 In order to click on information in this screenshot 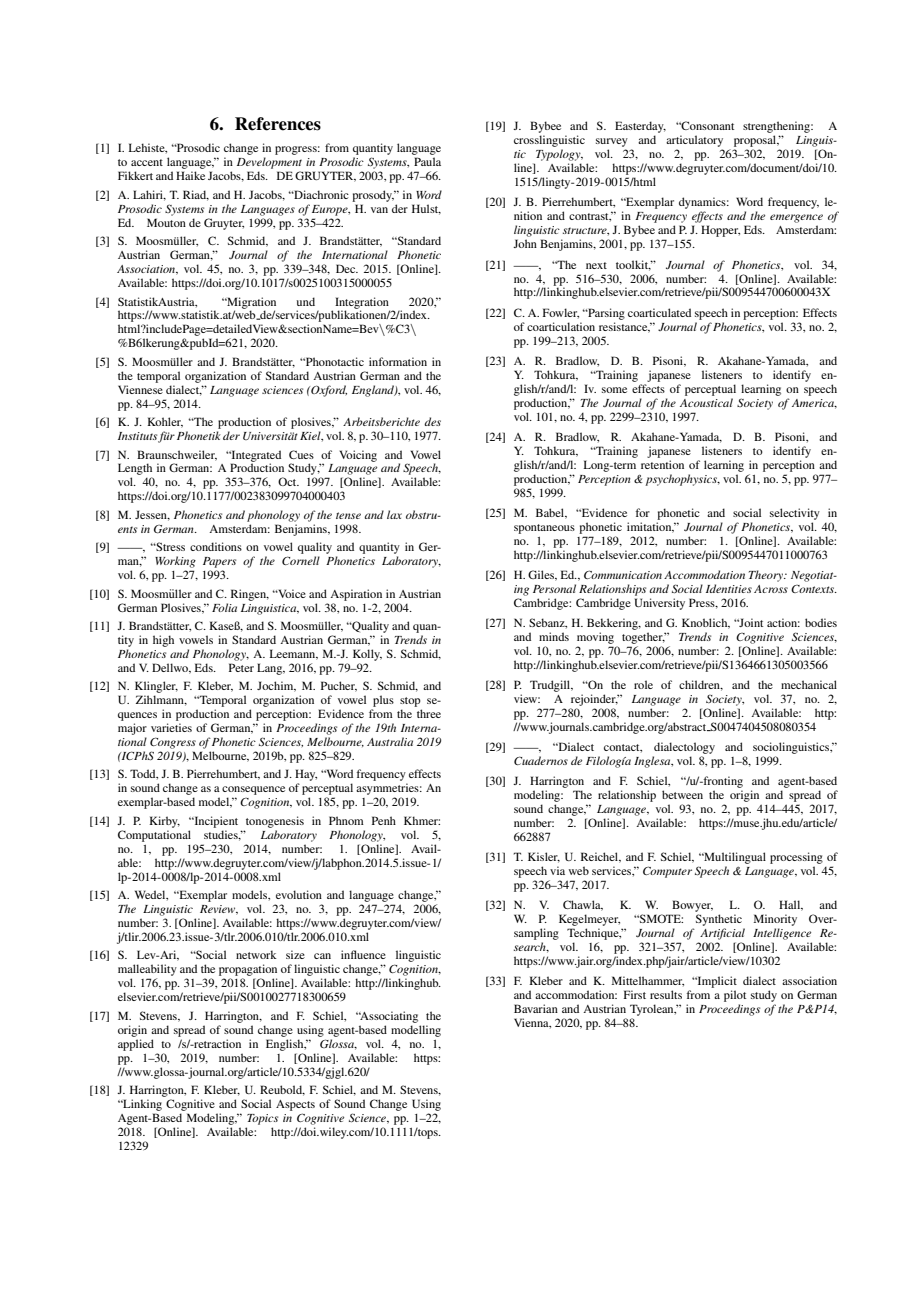, I will do `click(398, 361)`.
